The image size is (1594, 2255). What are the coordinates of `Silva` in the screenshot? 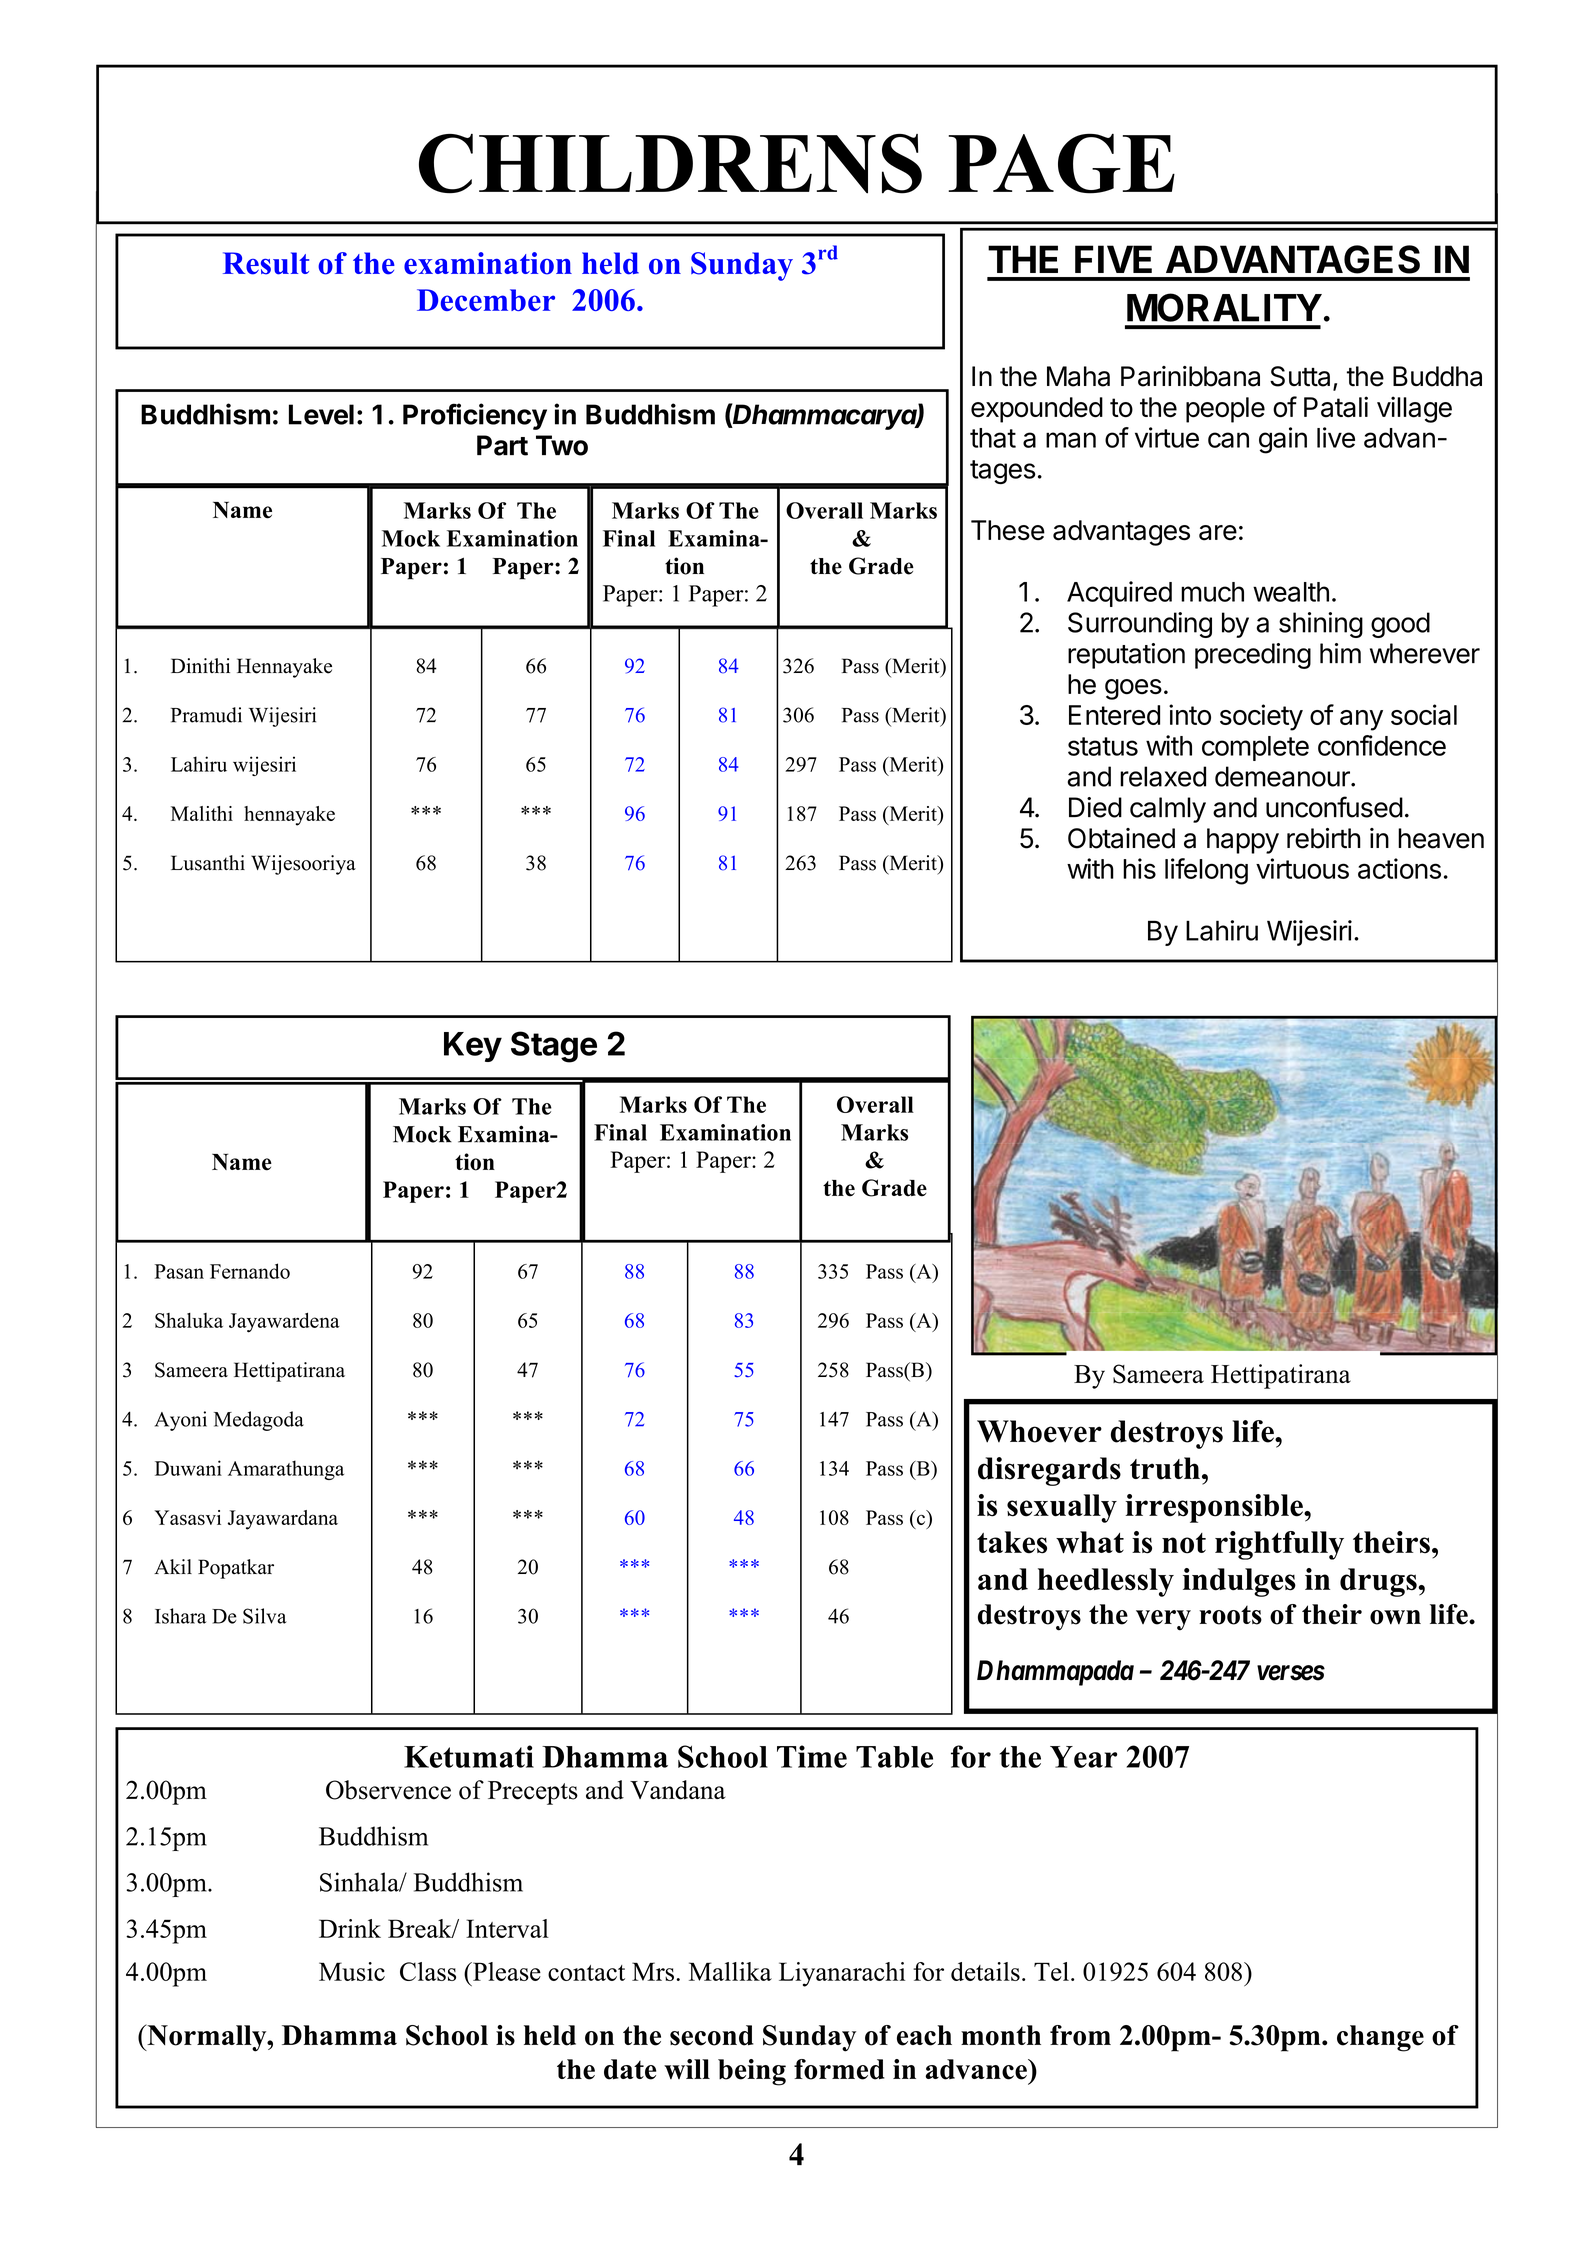 It's located at (265, 1616).
